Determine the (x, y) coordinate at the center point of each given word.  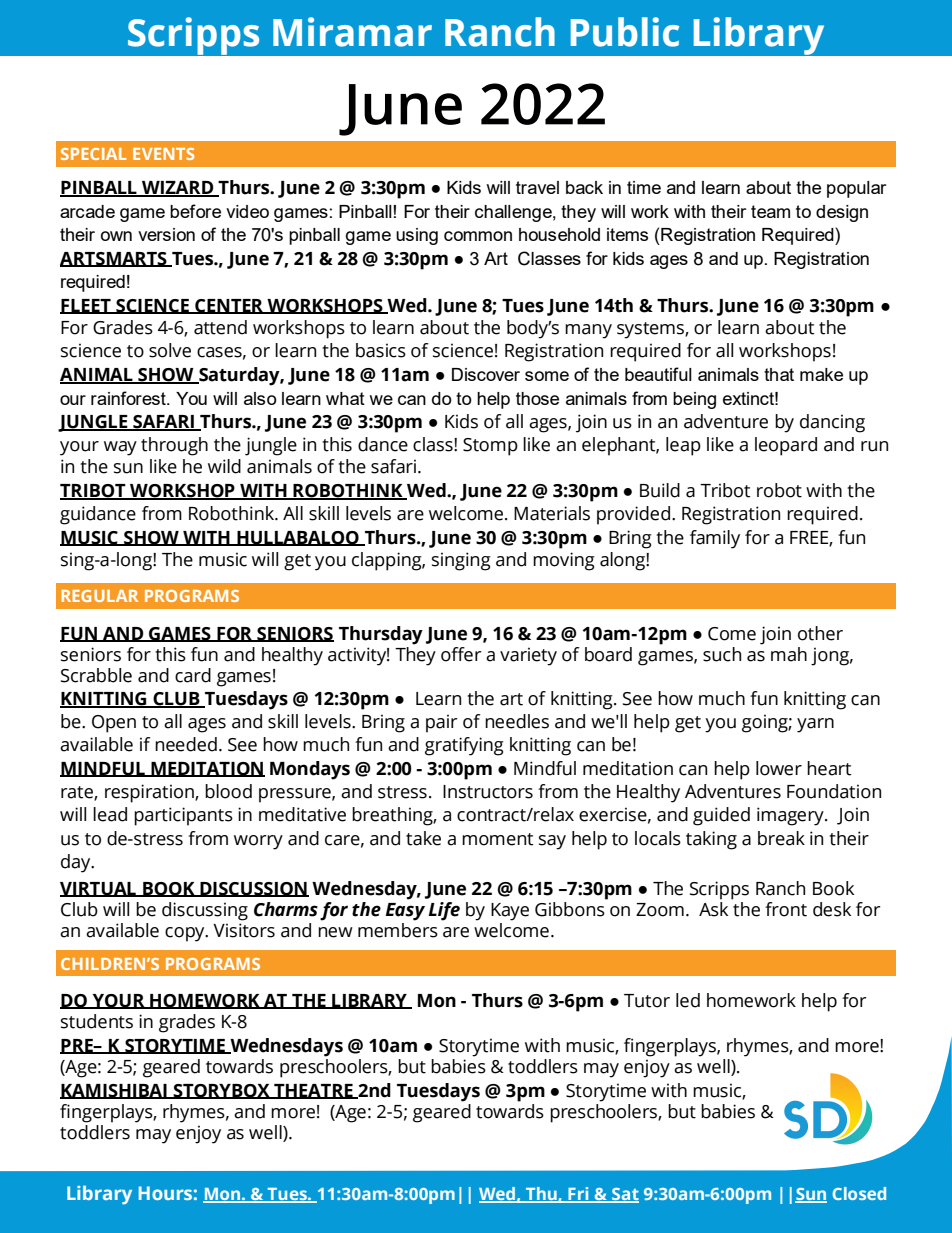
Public (625, 32)
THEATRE (313, 1091)
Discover (486, 374)
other (820, 633)
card (193, 675)
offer (461, 654)
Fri (578, 1195)
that (779, 374)
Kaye (510, 912)
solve (170, 350)
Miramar (352, 32)
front (786, 909)
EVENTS (163, 154)
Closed (859, 1193)
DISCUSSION (253, 889)
